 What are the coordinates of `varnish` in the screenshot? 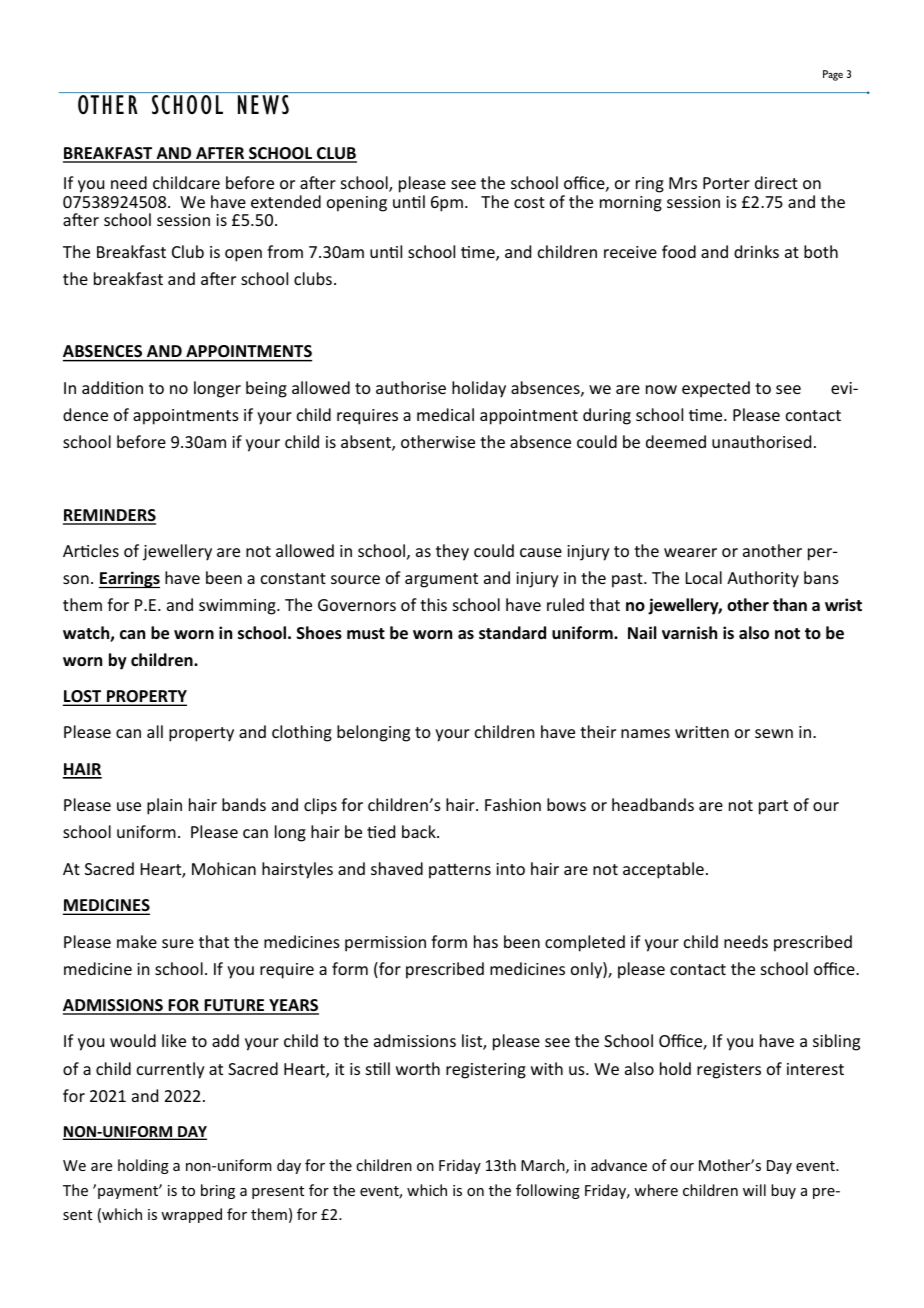 It's located at (689, 632).
